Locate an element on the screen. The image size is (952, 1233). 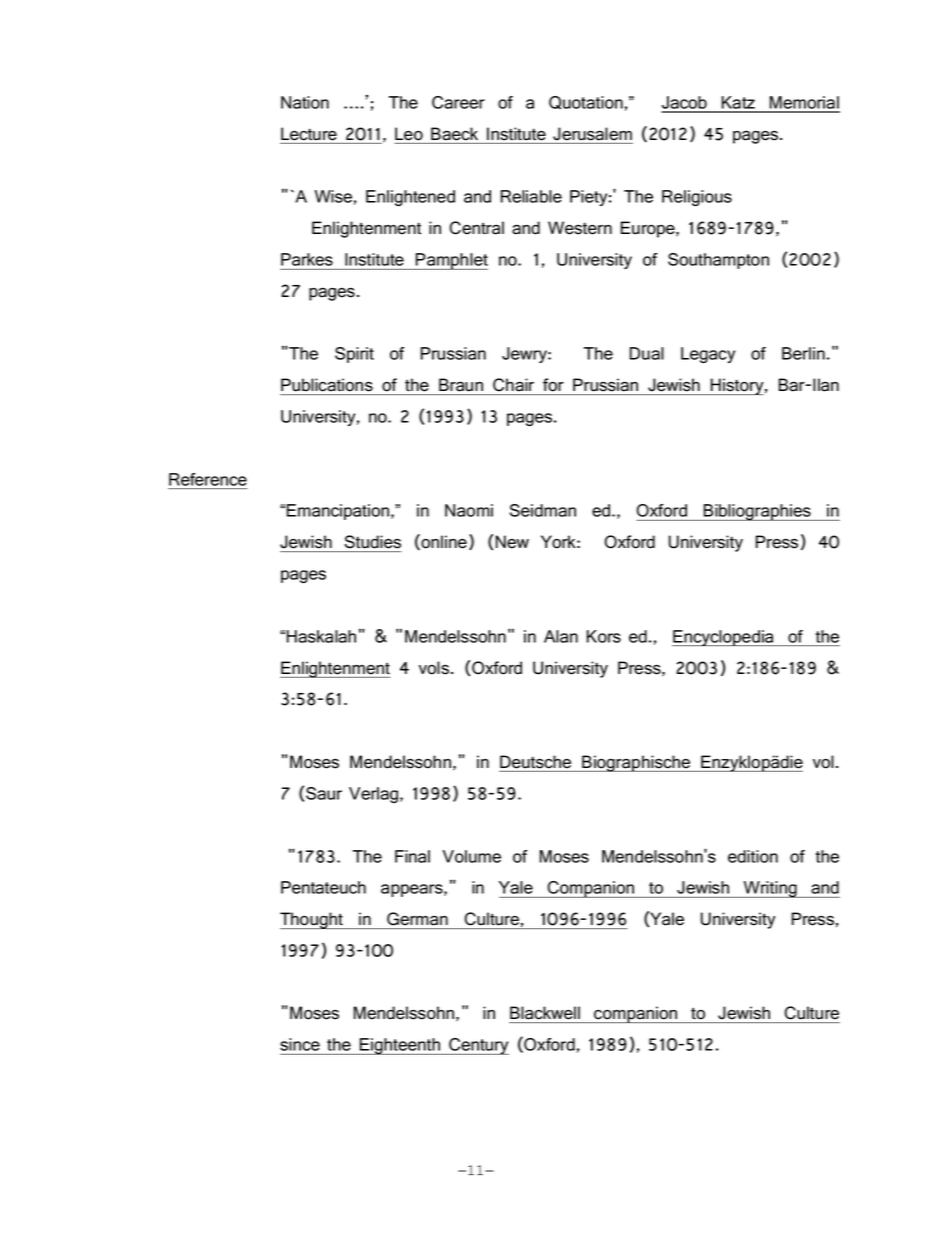
Career is located at coordinates (458, 102).
